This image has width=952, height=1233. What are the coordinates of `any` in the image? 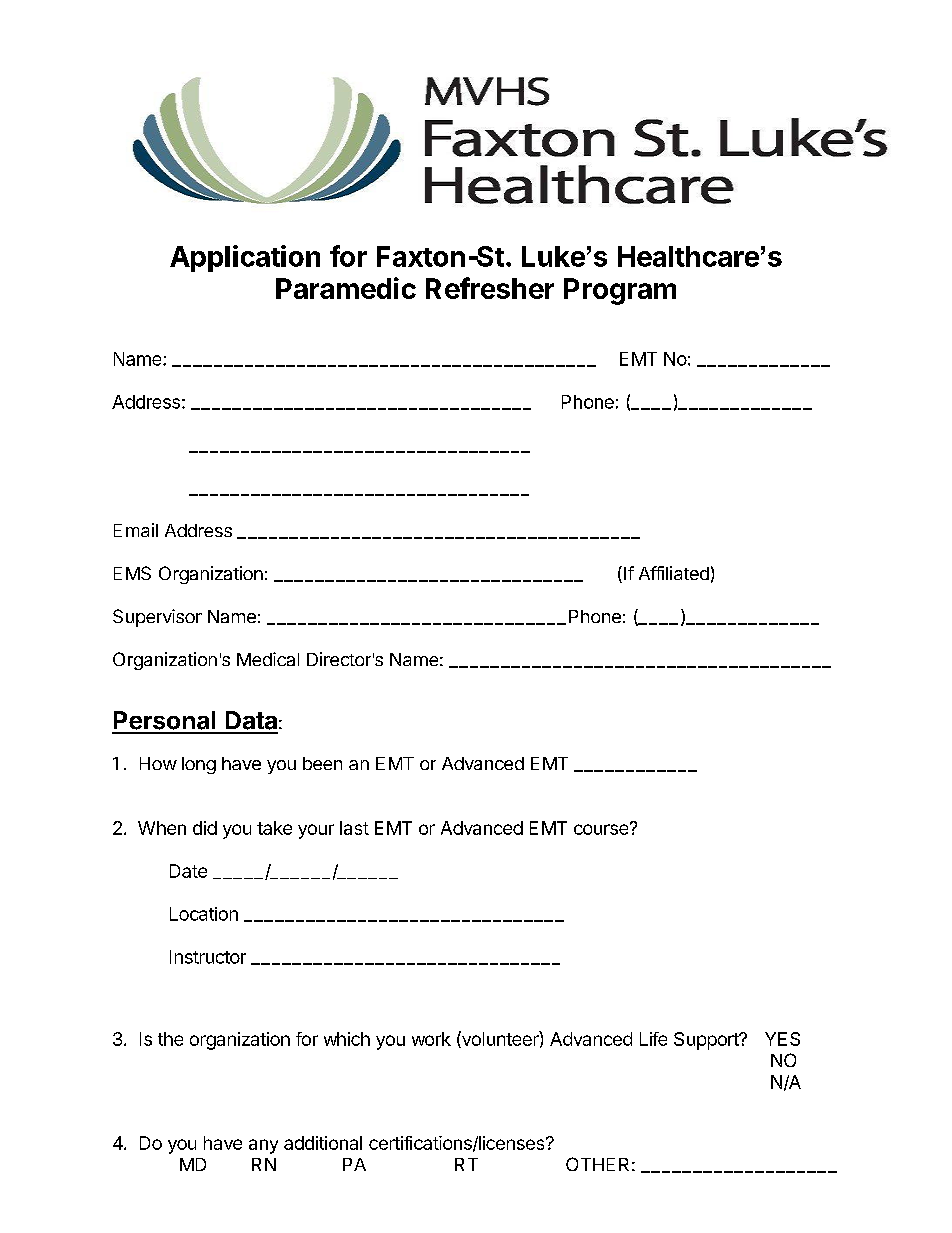 It's located at (263, 1146).
